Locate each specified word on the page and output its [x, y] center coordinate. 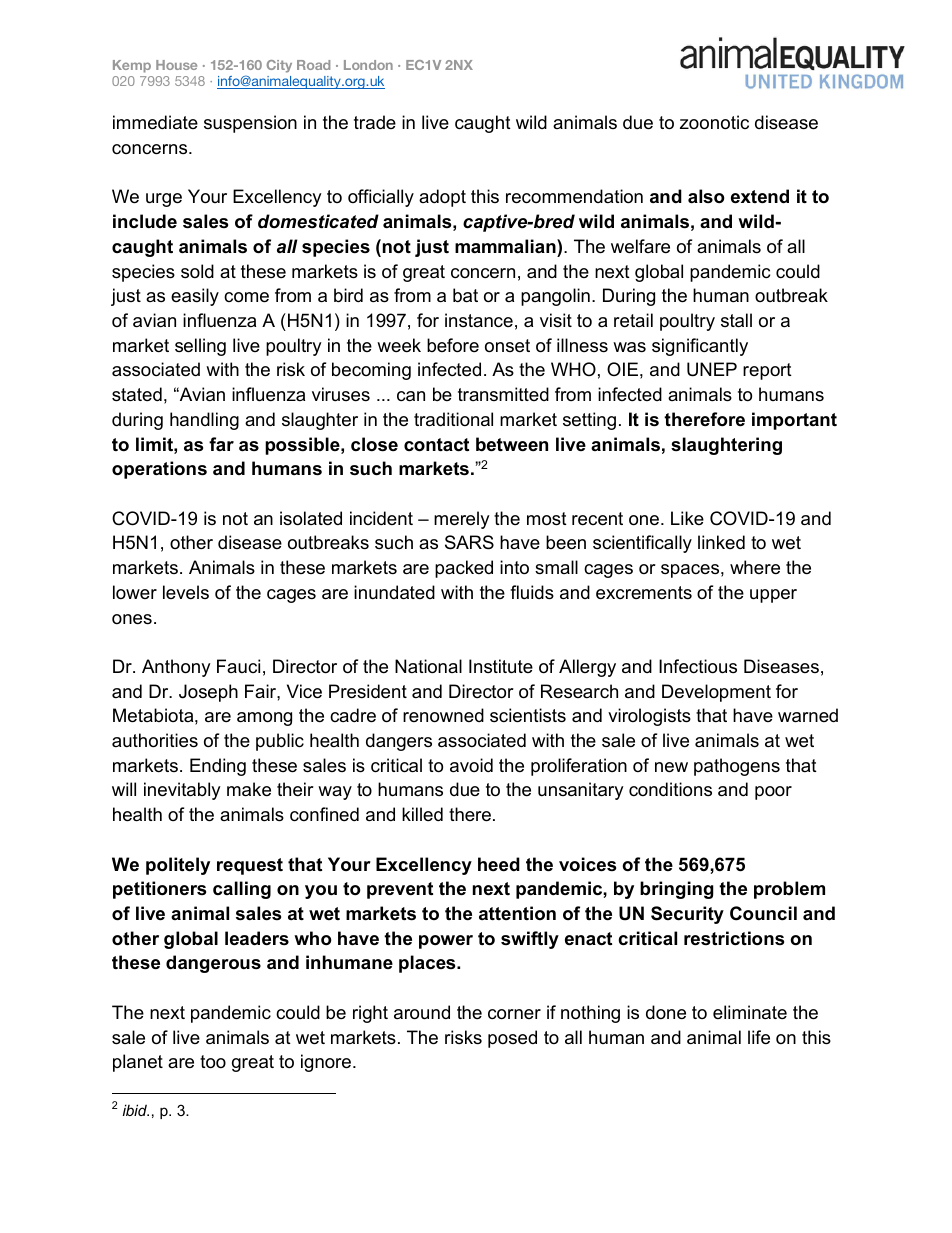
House [176, 65]
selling [200, 347]
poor [773, 793]
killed [422, 814]
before [453, 345]
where [755, 567]
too [213, 1062]
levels [186, 592]
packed [464, 569]
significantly [700, 347]
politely [178, 866]
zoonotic [714, 122]
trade [375, 122]
